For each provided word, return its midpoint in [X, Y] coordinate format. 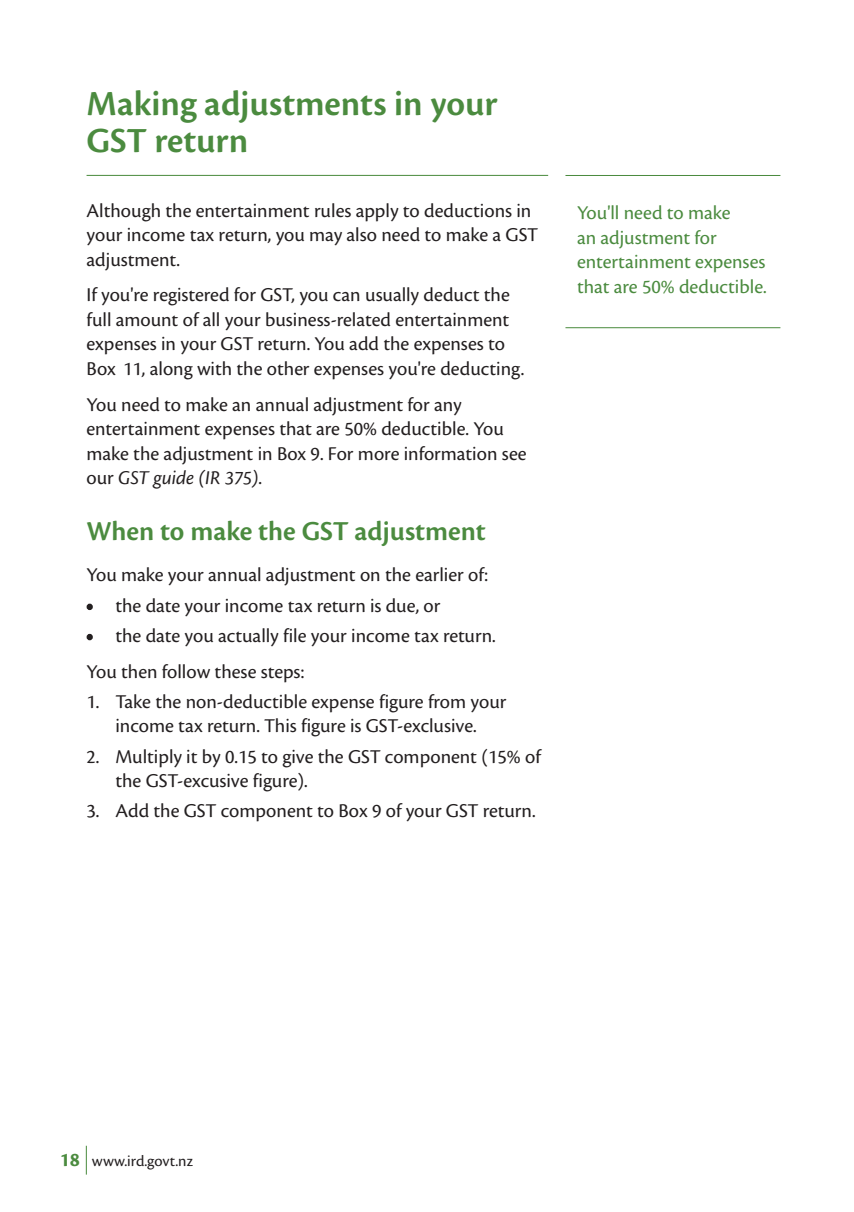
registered [191, 296]
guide [173, 479]
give [297, 759]
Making [142, 106]
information [451, 453]
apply [377, 212]
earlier [440, 574]
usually [392, 296]
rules [333, 210]
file [294, 635]
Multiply [149, 758]
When [120, 530]
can [346, 296]
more [379, 456]
